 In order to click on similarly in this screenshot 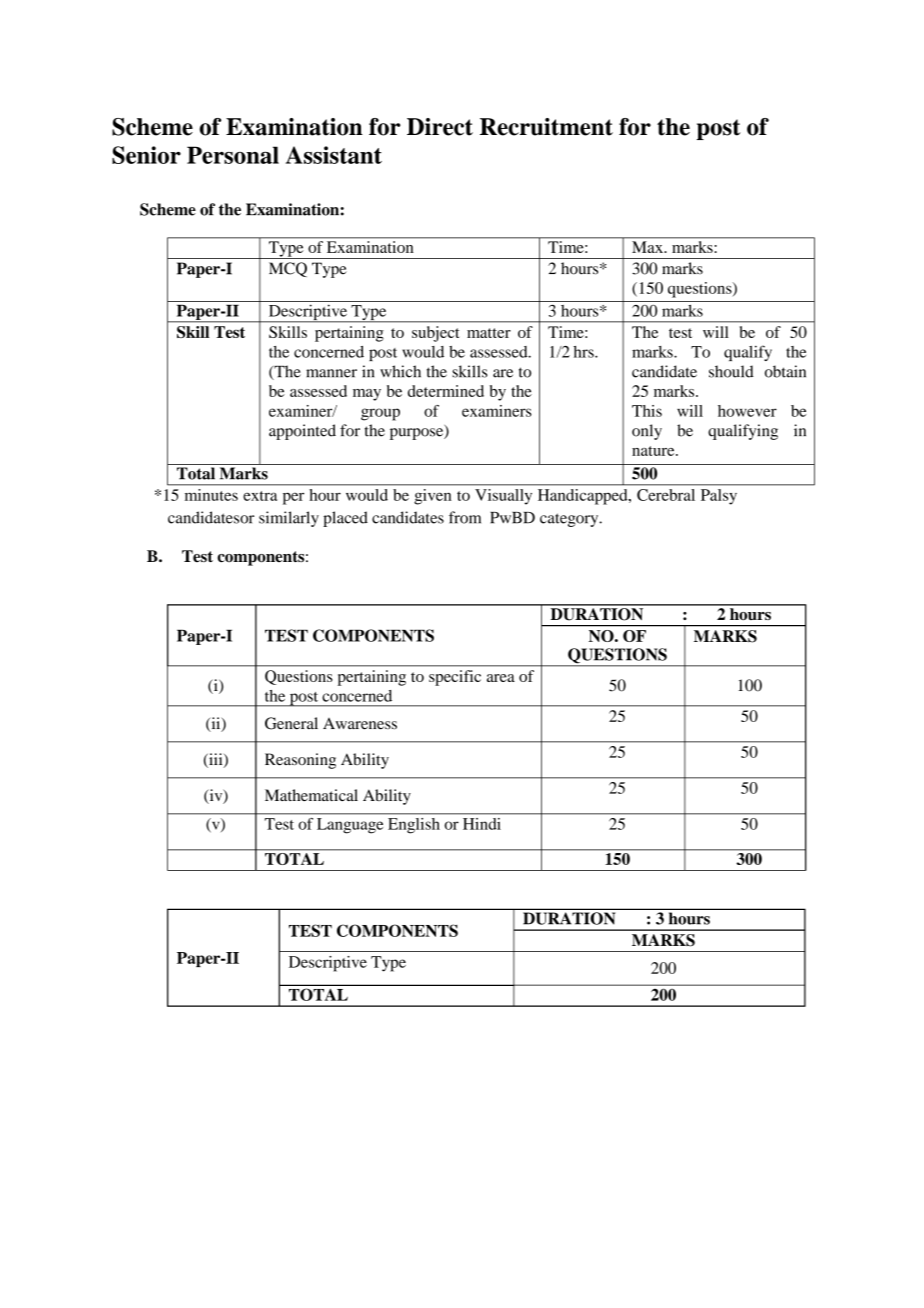, I will do `click(289, 519)`.
